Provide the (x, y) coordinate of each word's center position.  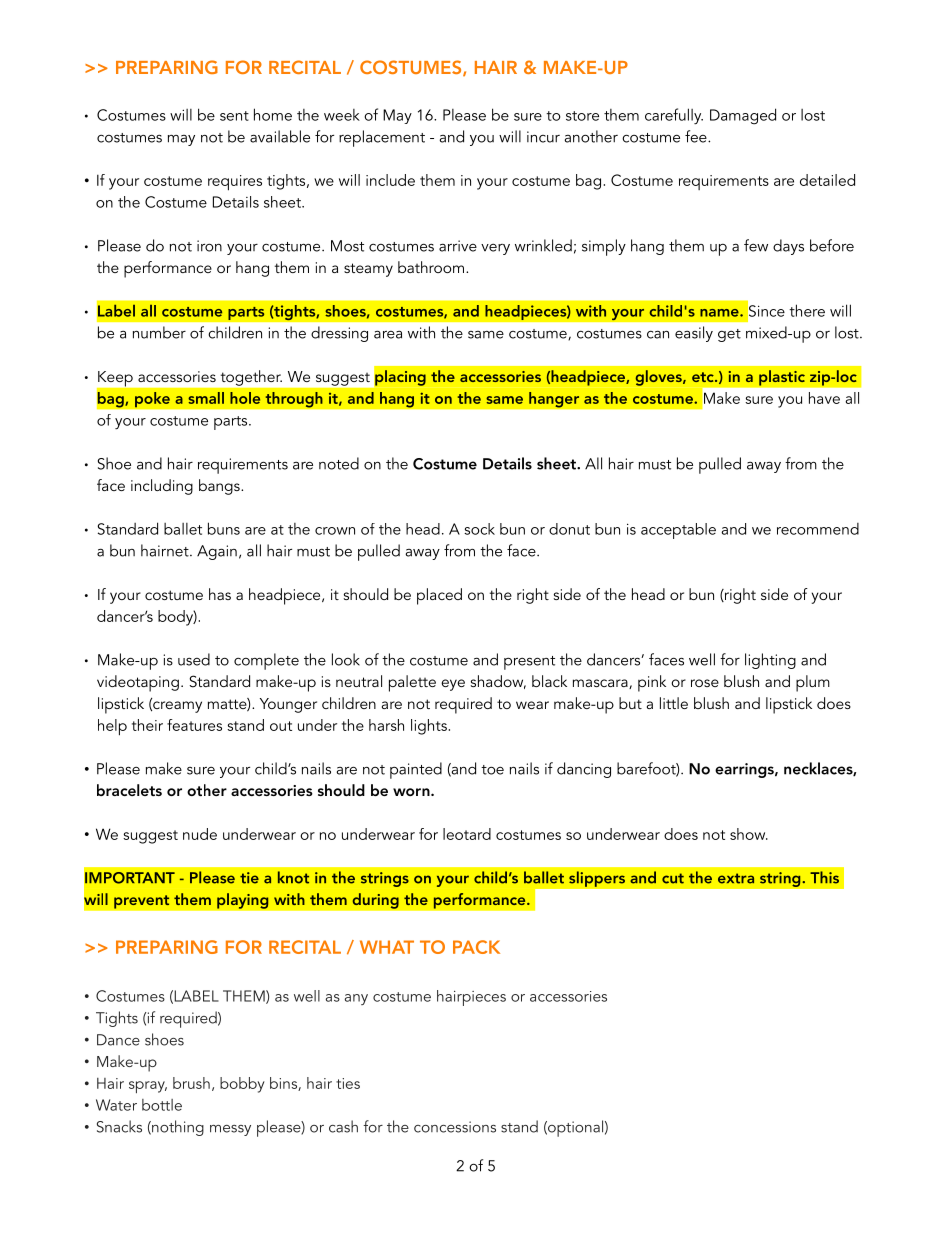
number (159, 332)
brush (191, 1083)
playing (243, 901)
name (720, 313)
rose (705, 683)
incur (543, 137)
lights (429, 727)
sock (479, 529)
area (388, 334)
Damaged (743, 116)
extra (736, 878)
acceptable (678, 531)
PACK (476, 947)
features (194, 725)
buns (224, 528)
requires (235, 183)
